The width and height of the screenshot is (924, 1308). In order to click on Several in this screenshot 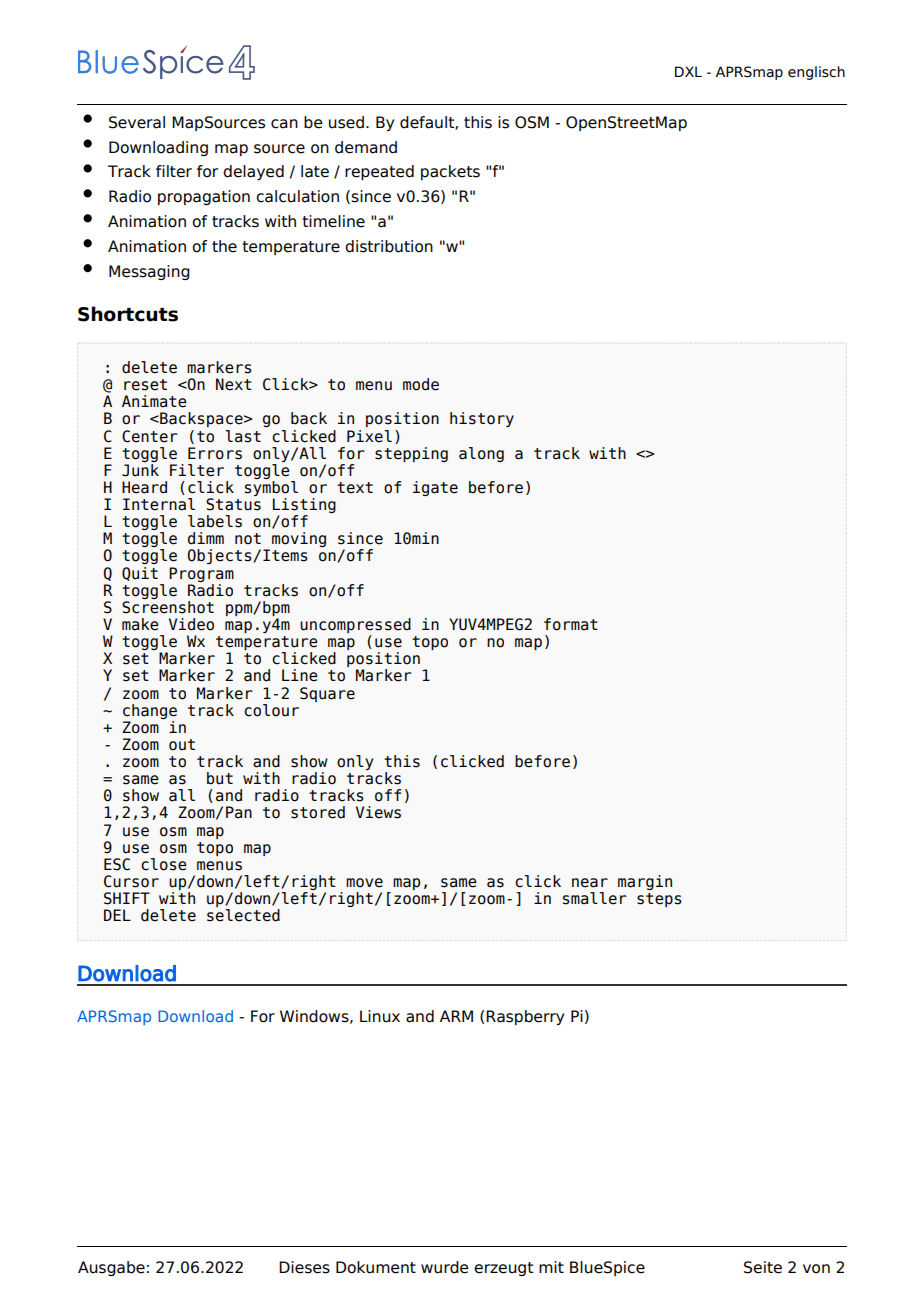, I will do `click(137, 122)`.
